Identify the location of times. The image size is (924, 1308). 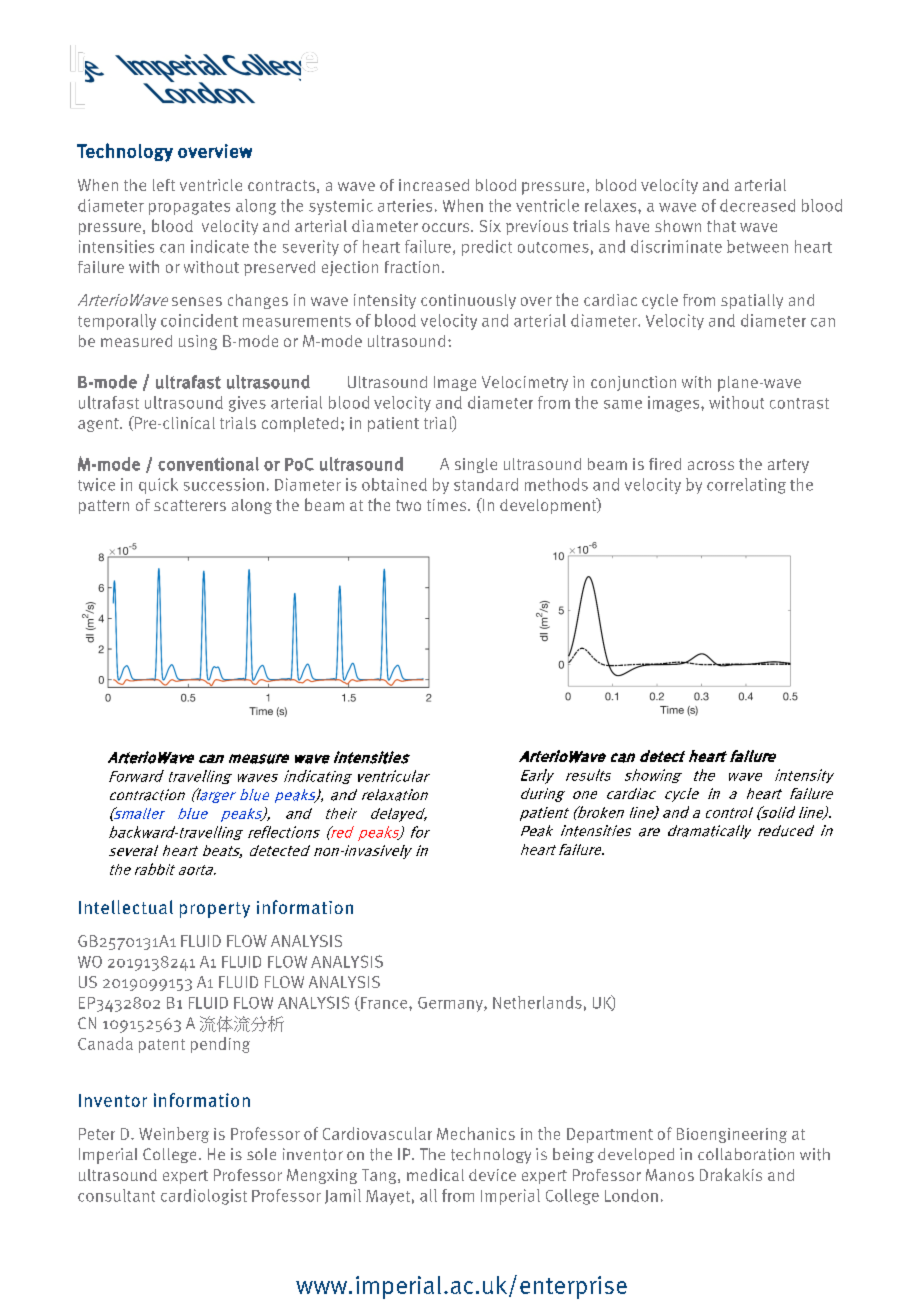
(448, 505).
